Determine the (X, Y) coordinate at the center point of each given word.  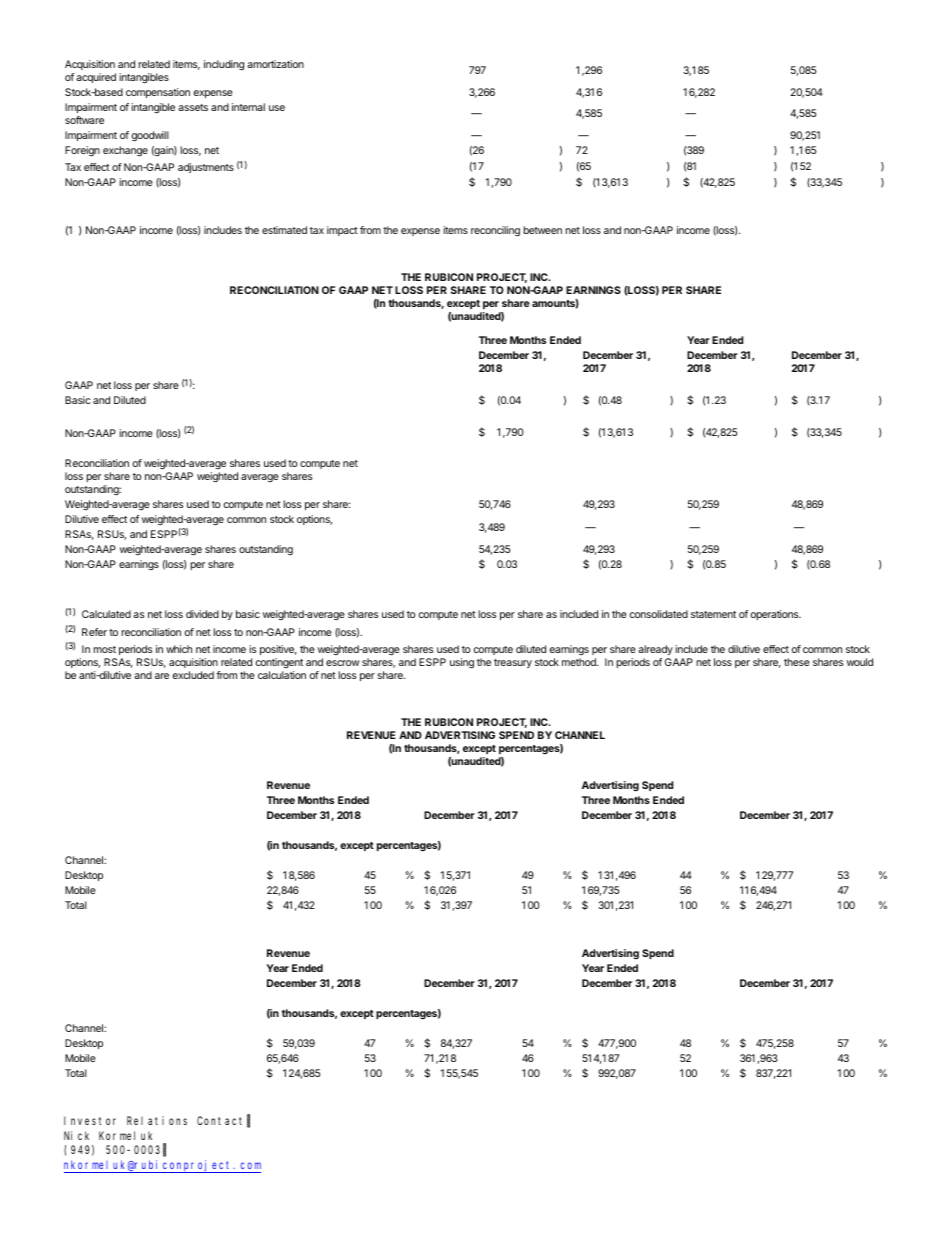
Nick (76, 1135)
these (797, 662)
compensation (158, 93)
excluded (193, 675)
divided (202, 614)
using (462, 663)
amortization (275, 64)
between (542, 230)
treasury (513, 663)
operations (776, 615)
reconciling (495, 231)
